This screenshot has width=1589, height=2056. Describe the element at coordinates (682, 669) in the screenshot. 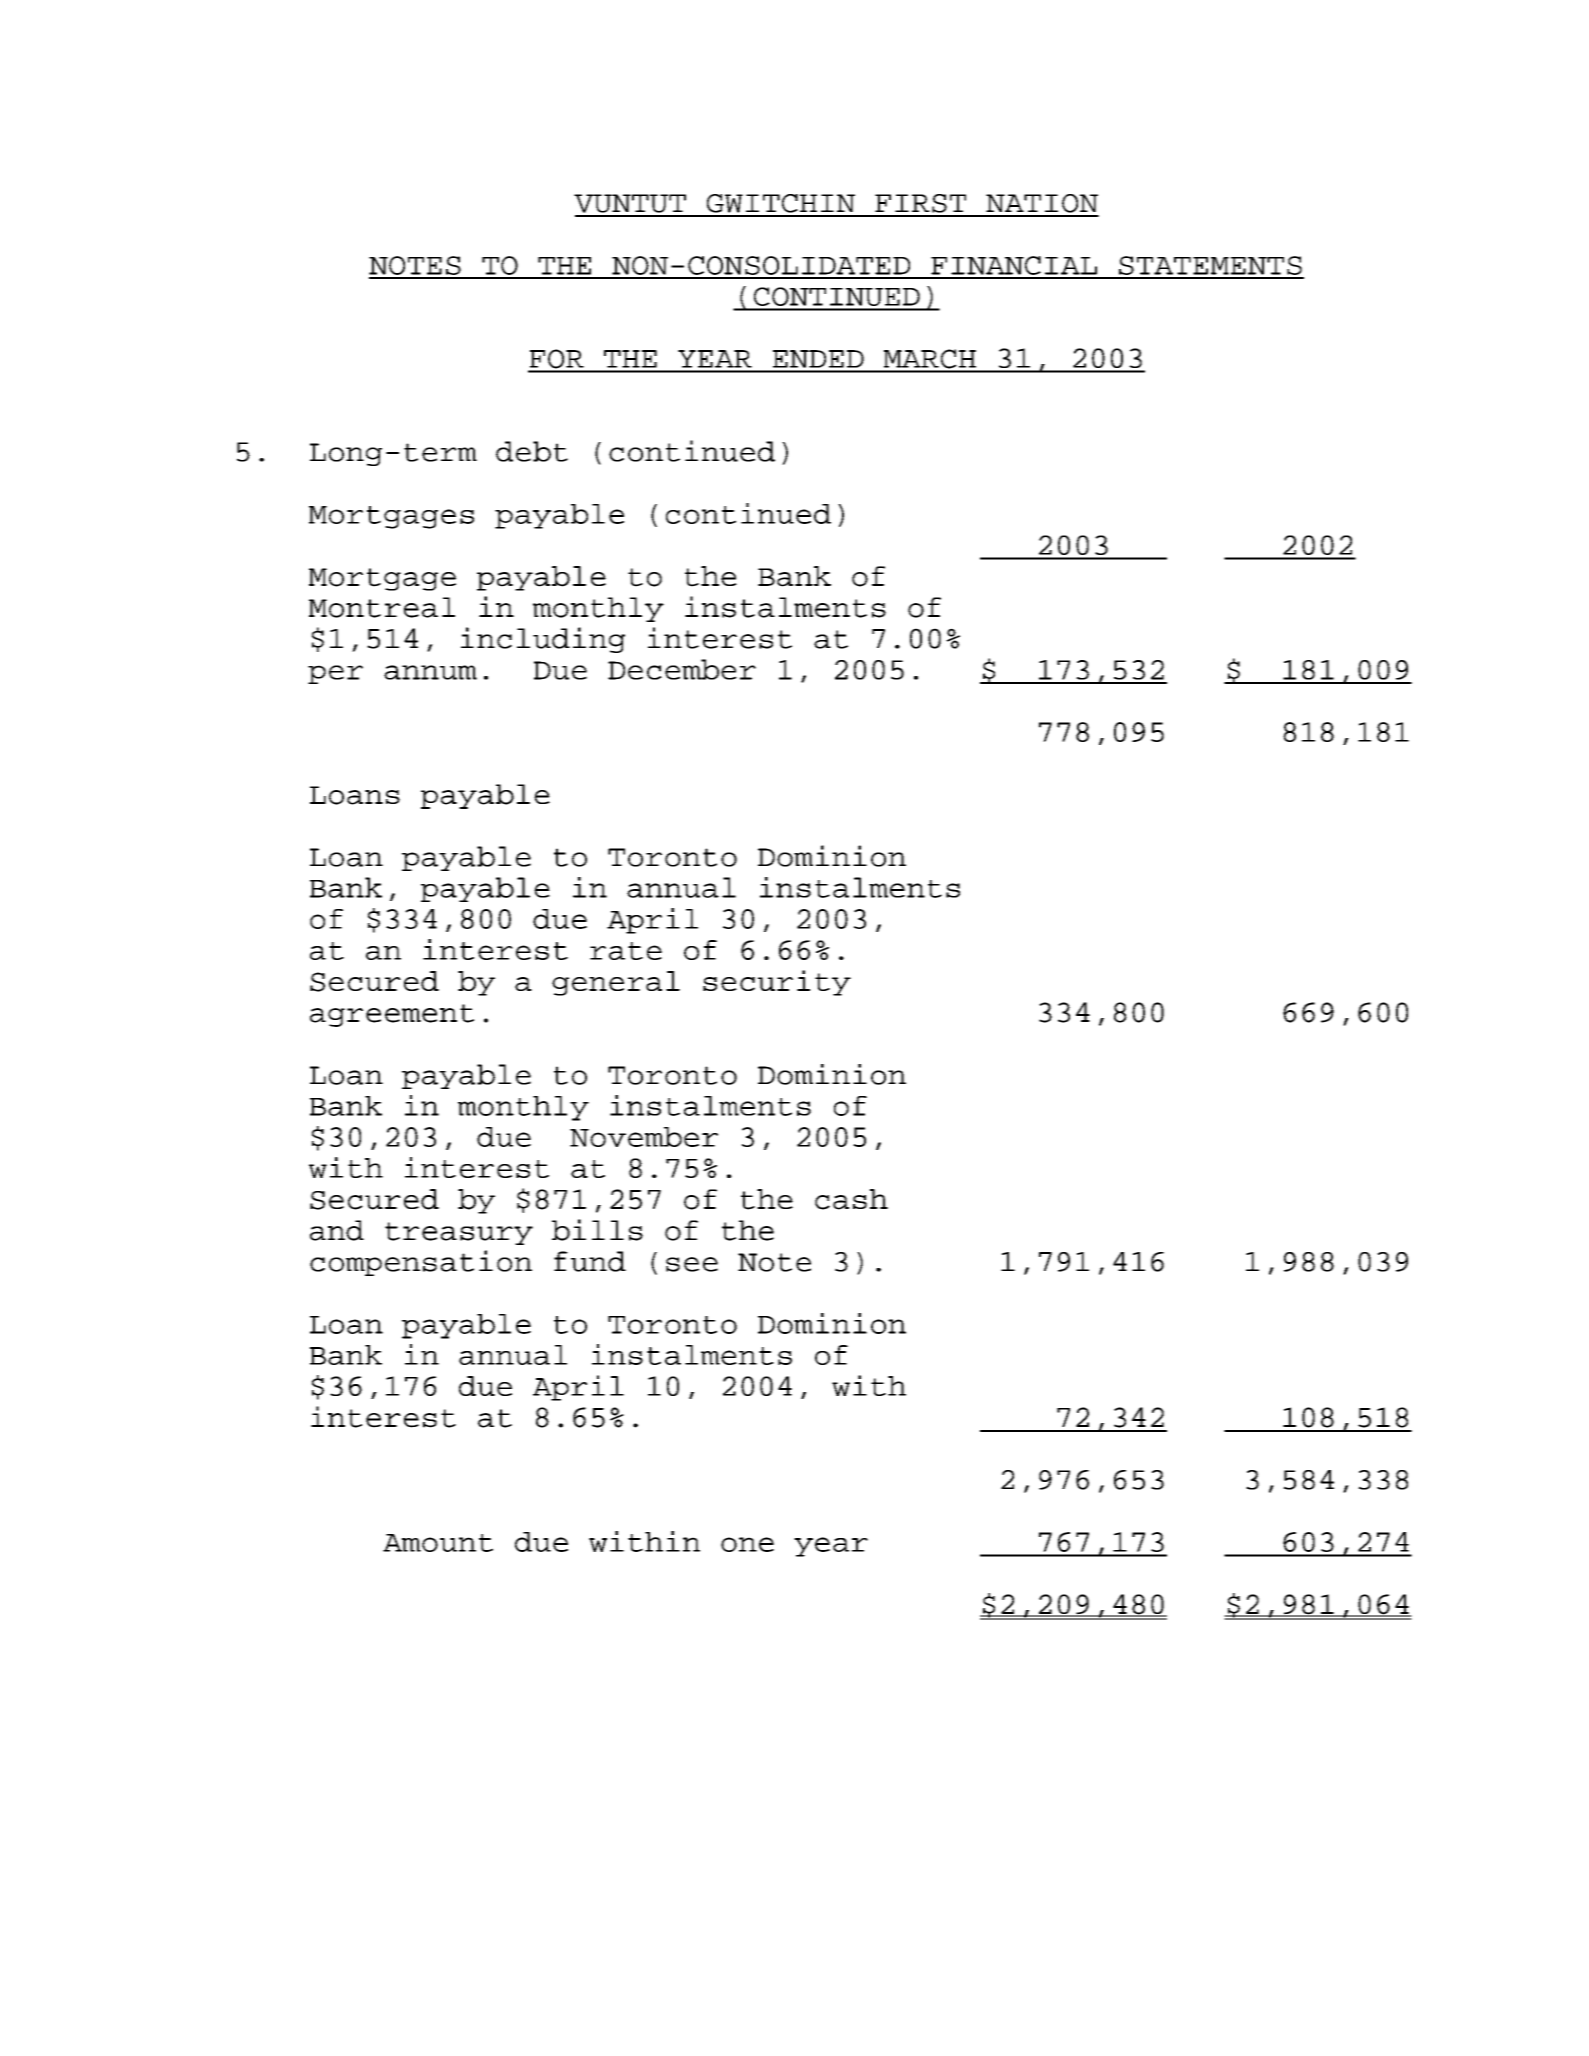

I see `December` at that location.
